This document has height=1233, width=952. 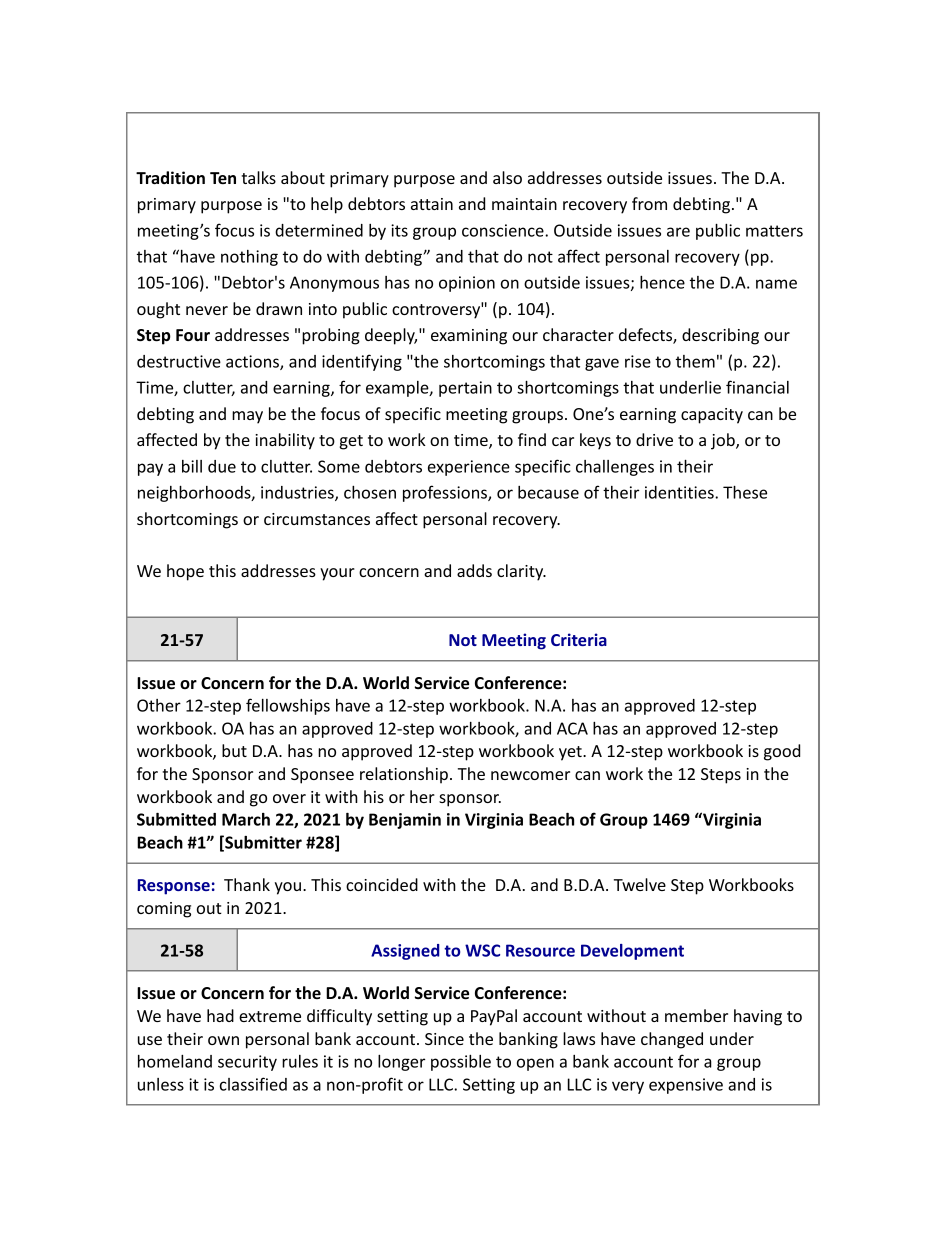 What do you see at coordinates (185, 572) in the document?
I see `hope` at bounding box center [185, 572].
